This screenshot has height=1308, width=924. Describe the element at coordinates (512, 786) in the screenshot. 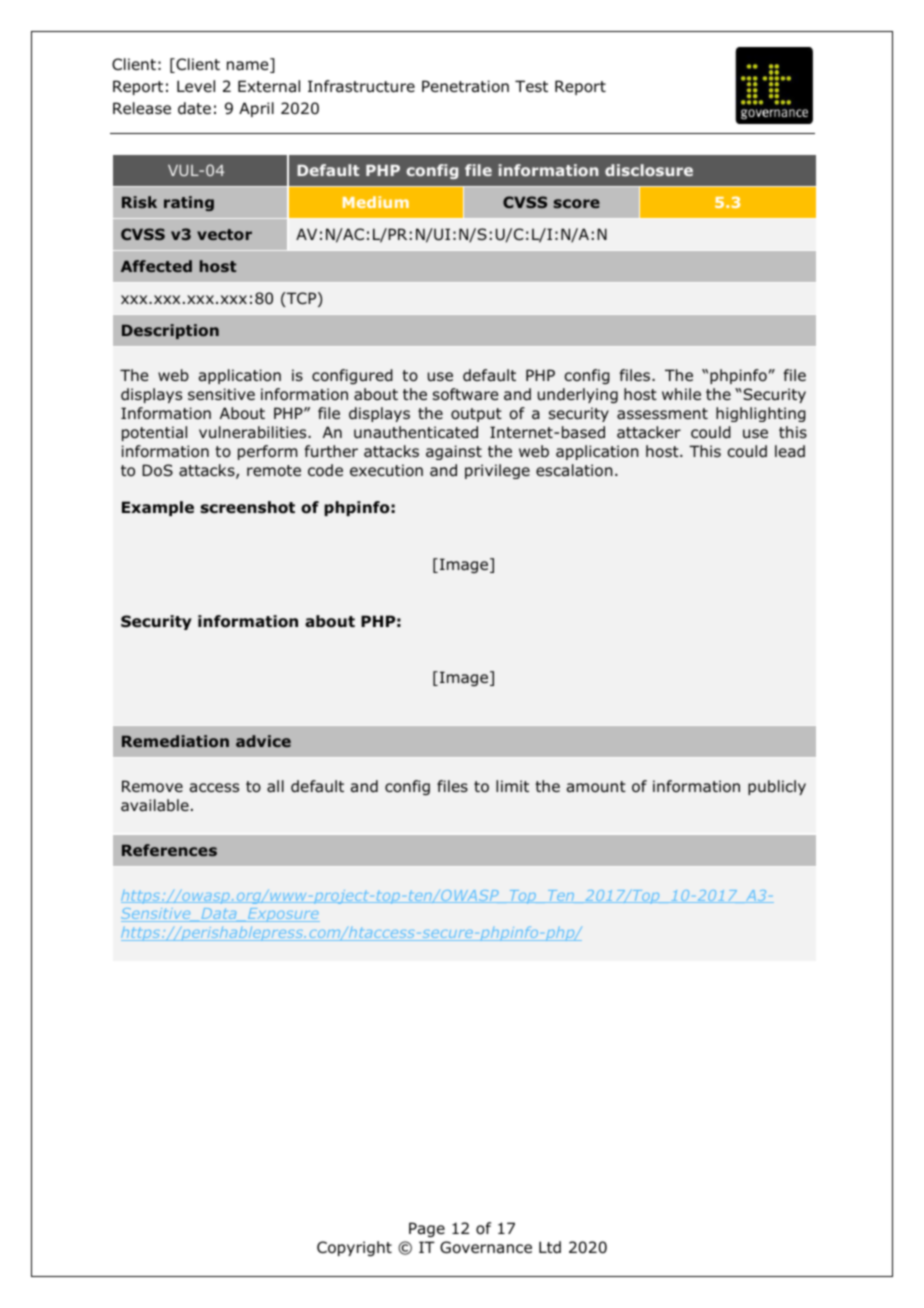

I see `limit` at that location.
